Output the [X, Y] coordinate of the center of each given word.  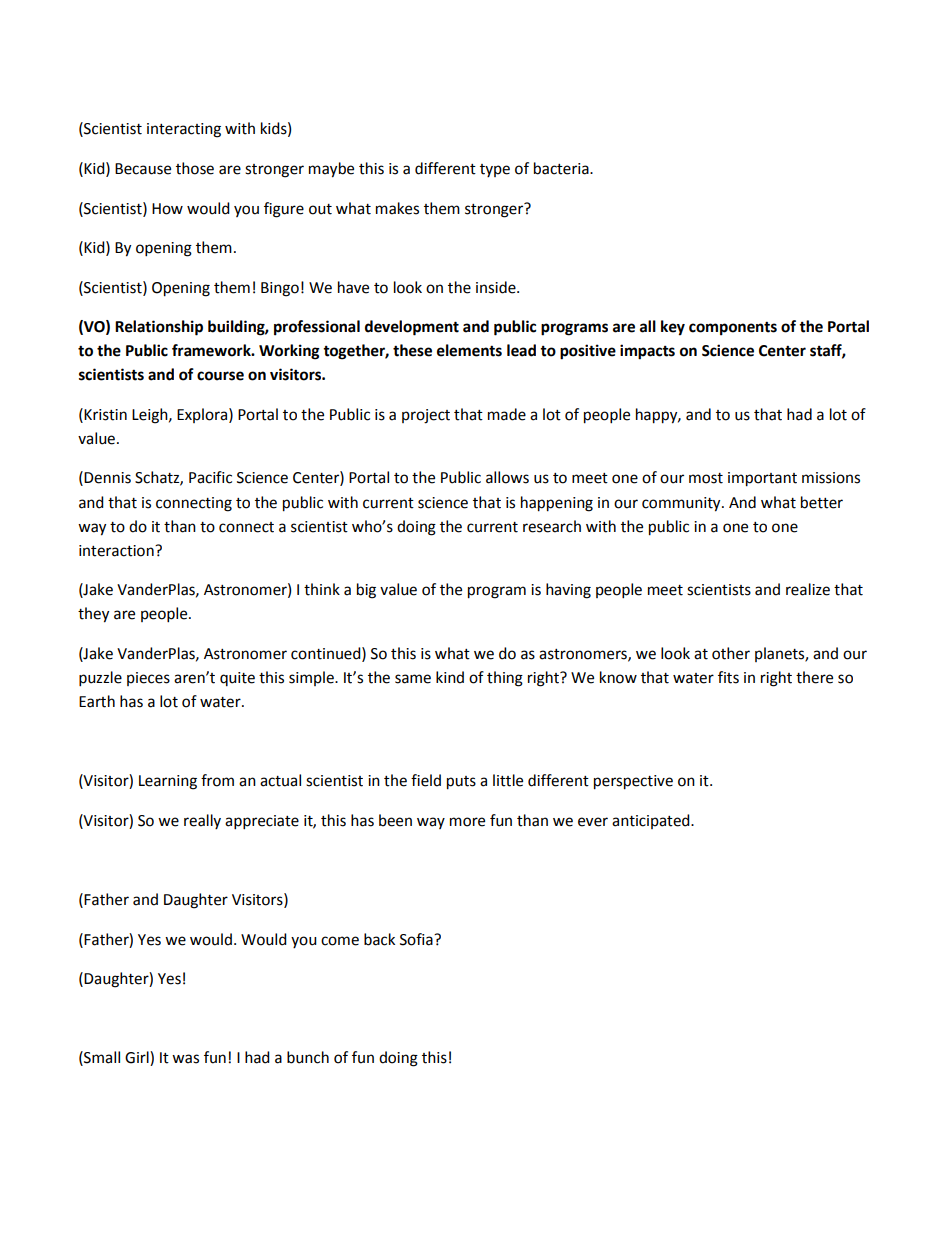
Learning [168, 782]
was [185, 1059]
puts [461, 783]
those [195, 168]
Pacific [210, 477]
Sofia [417, 939]
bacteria [562, 168]
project [426, 416]
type [495, 170]
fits [728, 677]
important [762, 479]
